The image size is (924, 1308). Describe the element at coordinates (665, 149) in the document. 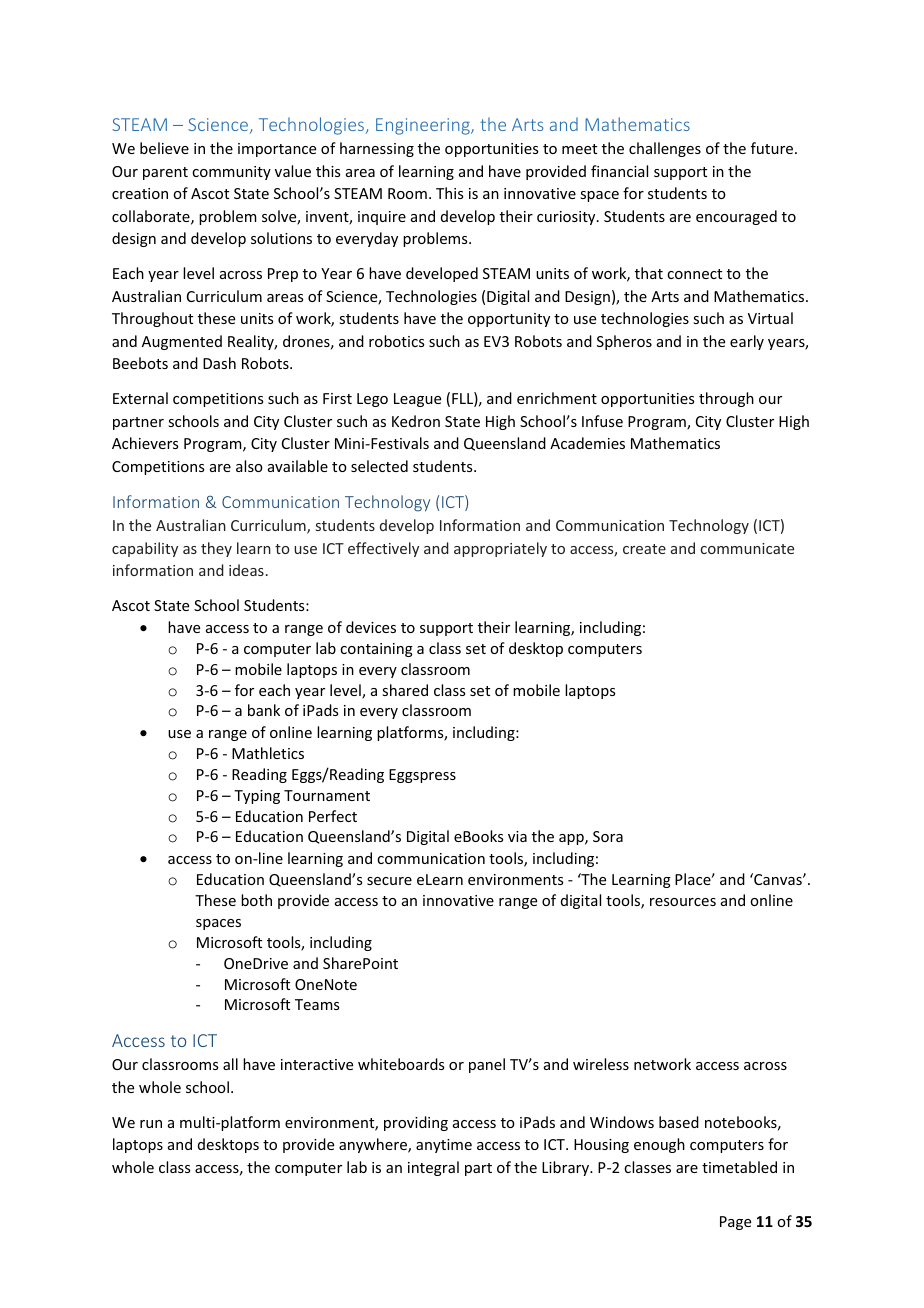

I see `challenges` at that location.
